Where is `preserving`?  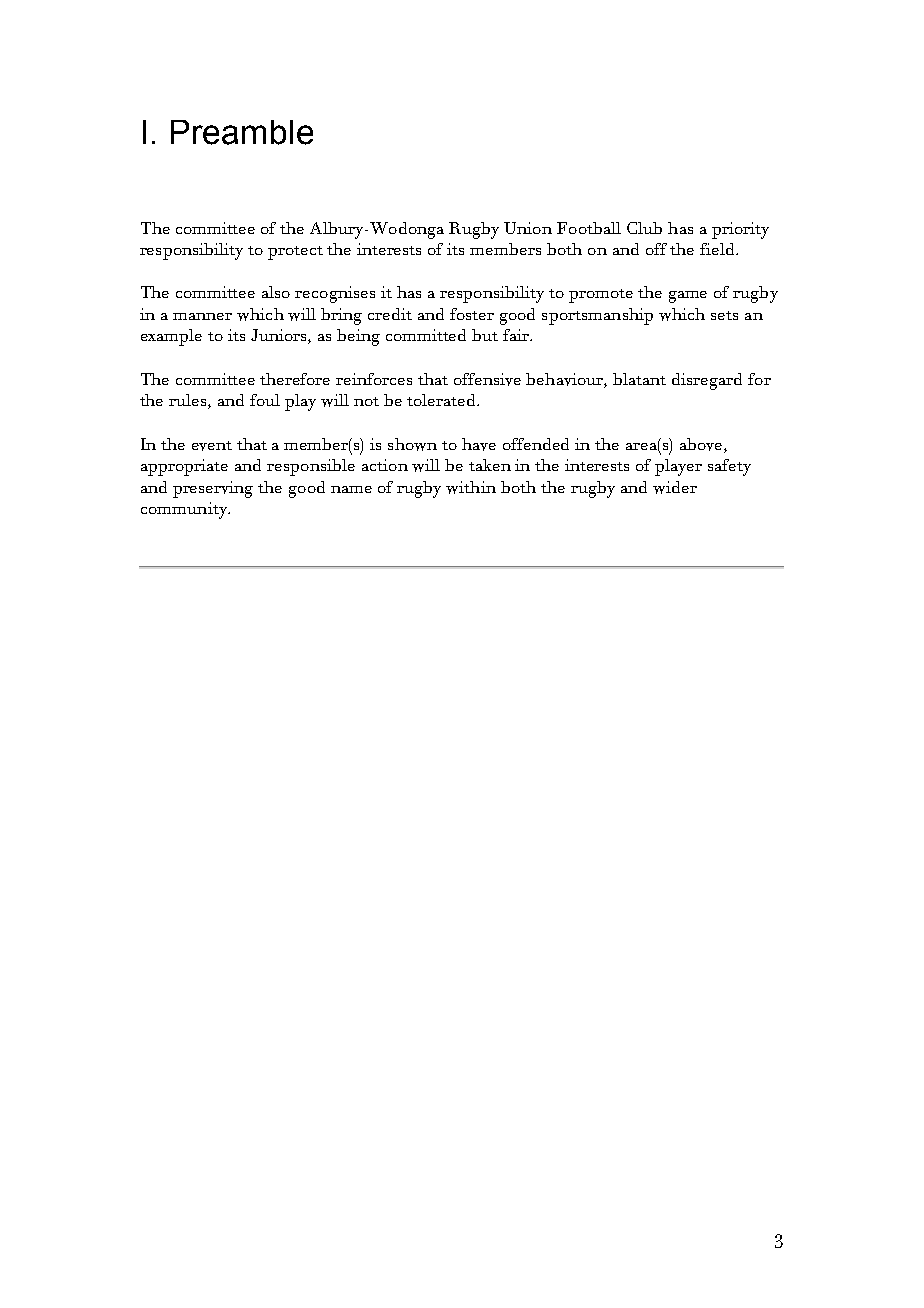 preserving is located at coordinates (213, 489).
